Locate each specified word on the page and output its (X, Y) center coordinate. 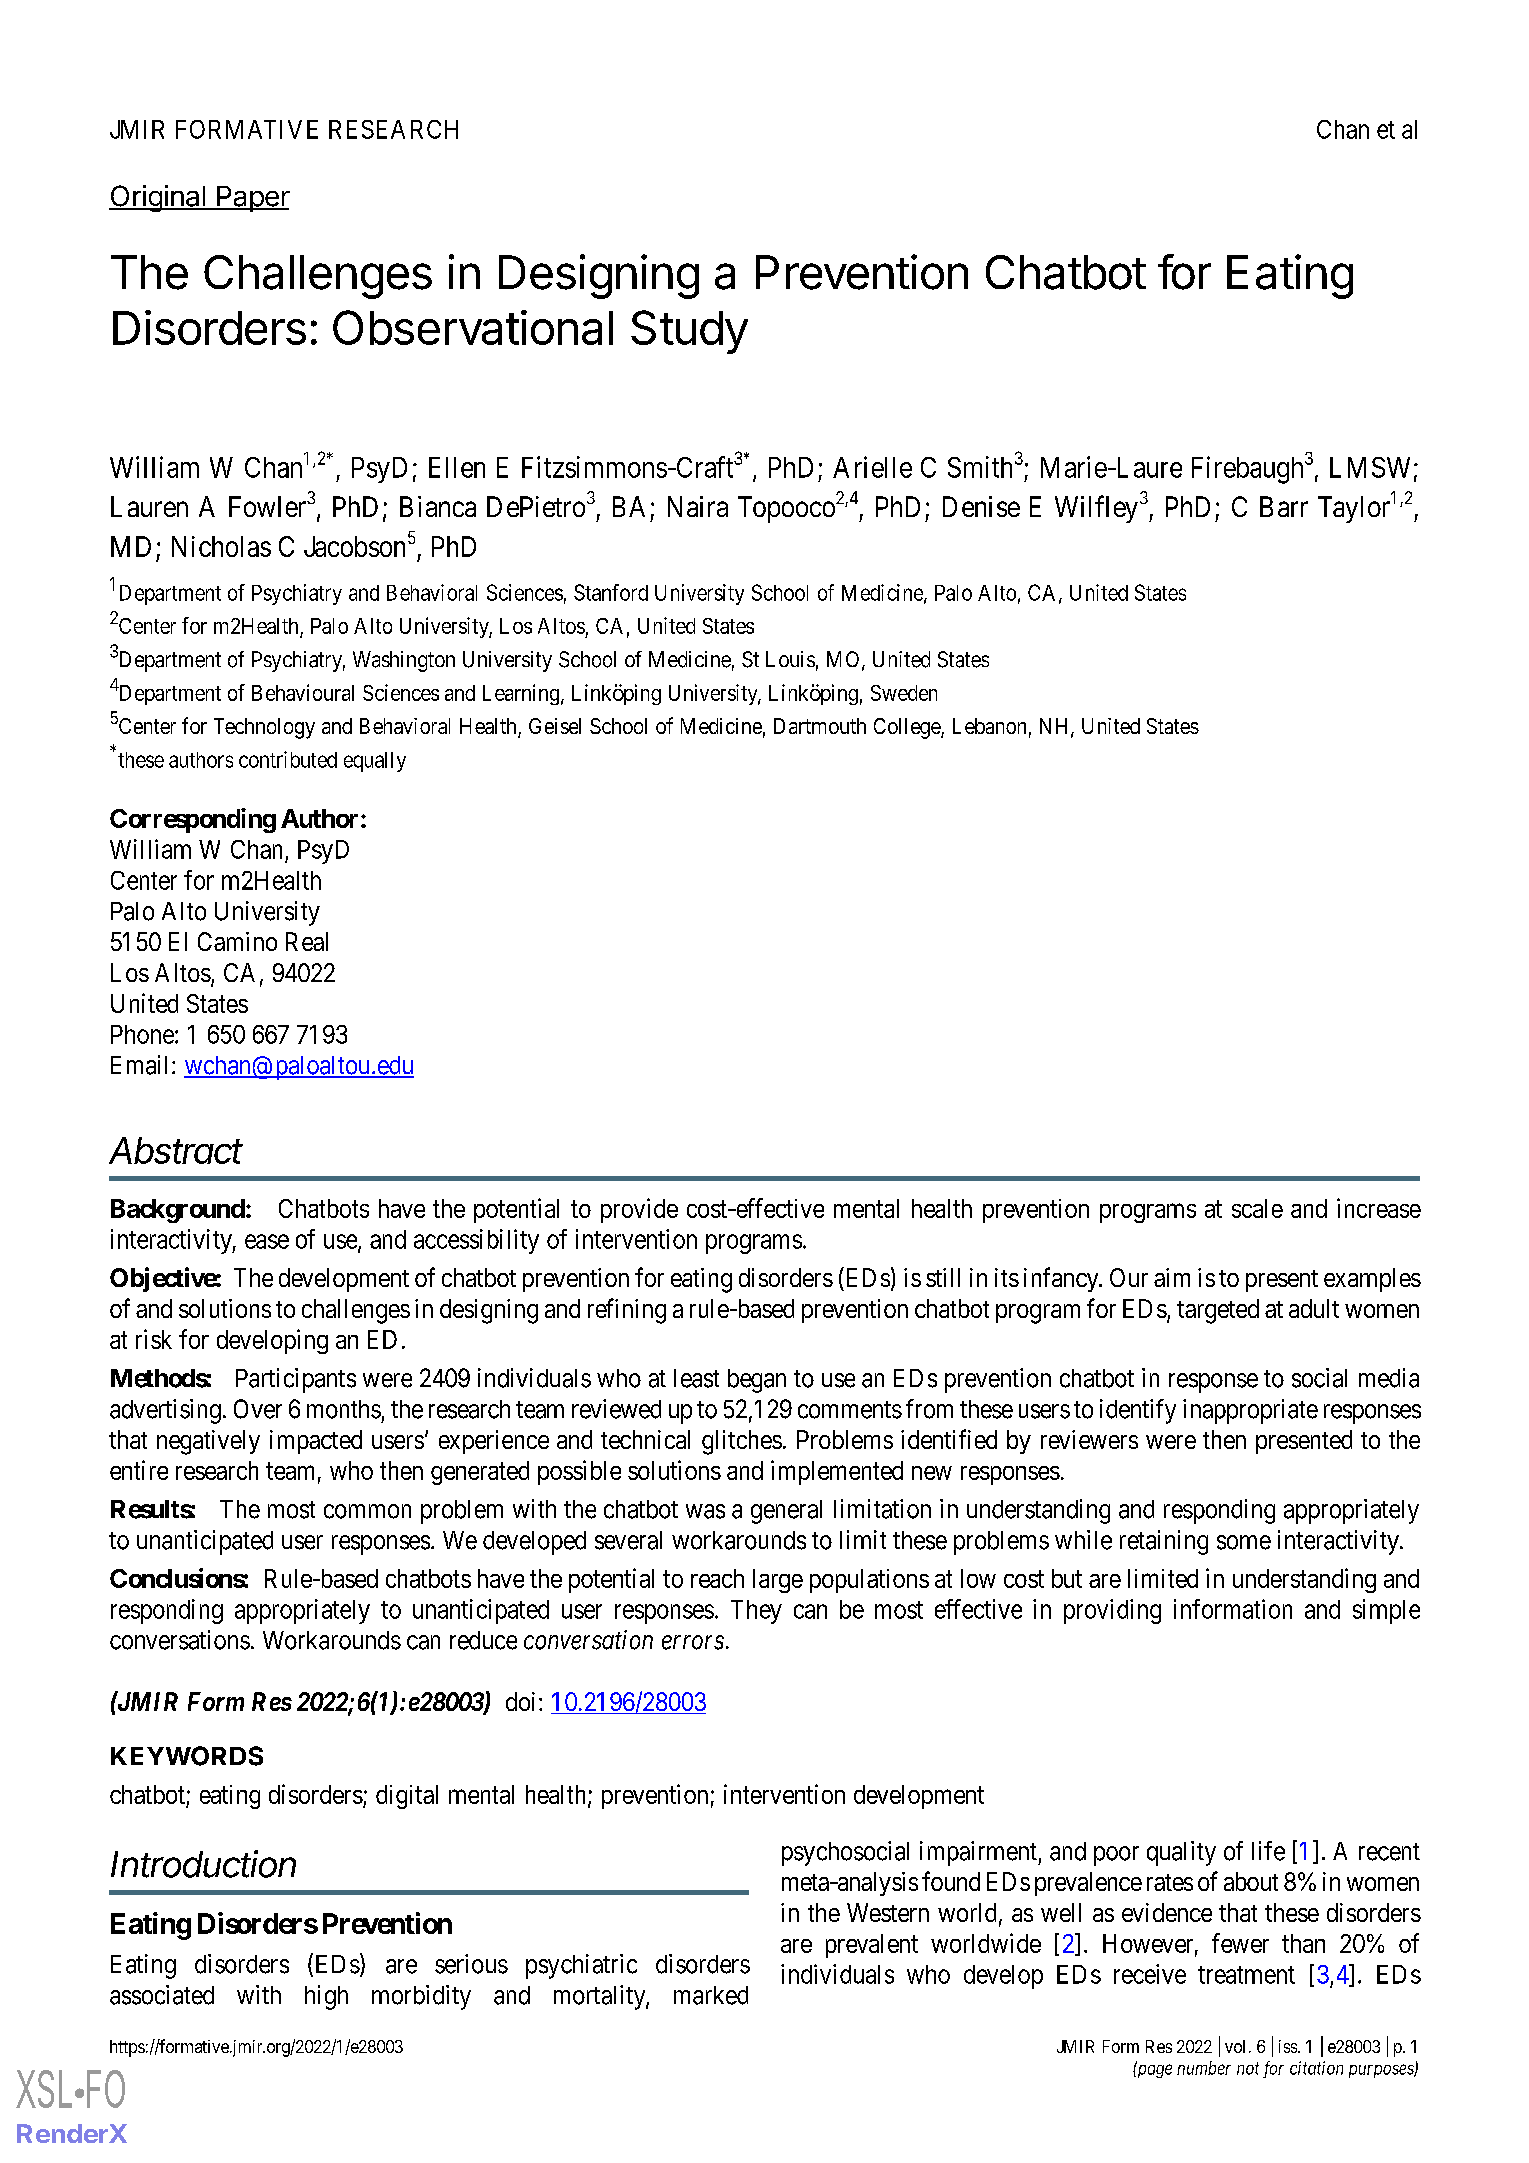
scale (1257, 1208)
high (326, 1997)
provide (639, 1210)
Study (689, 332)
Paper (252, 199)
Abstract (176, 1150)
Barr (1284, 506)
